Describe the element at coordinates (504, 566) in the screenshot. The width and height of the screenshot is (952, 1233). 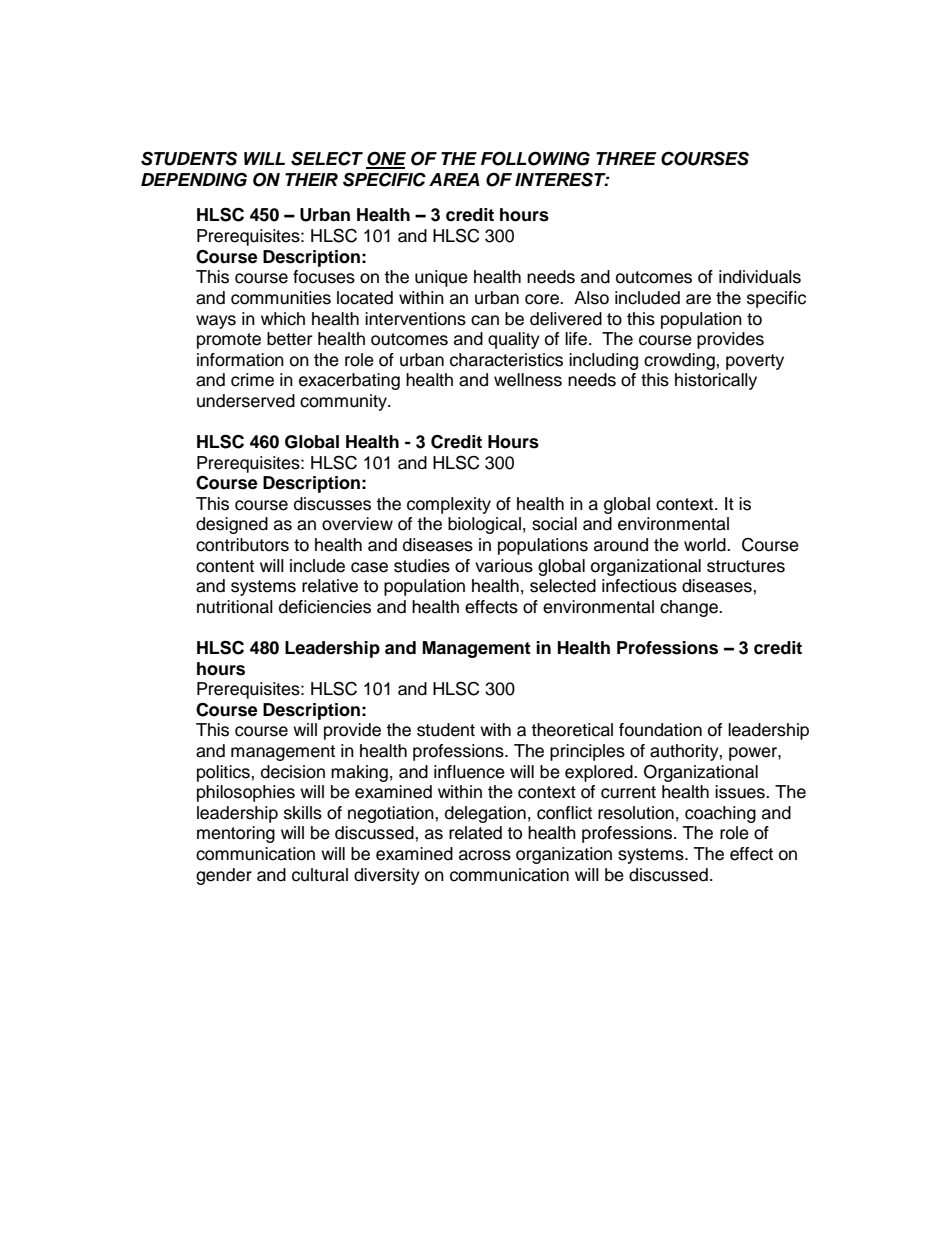
I see `various` at that location.
